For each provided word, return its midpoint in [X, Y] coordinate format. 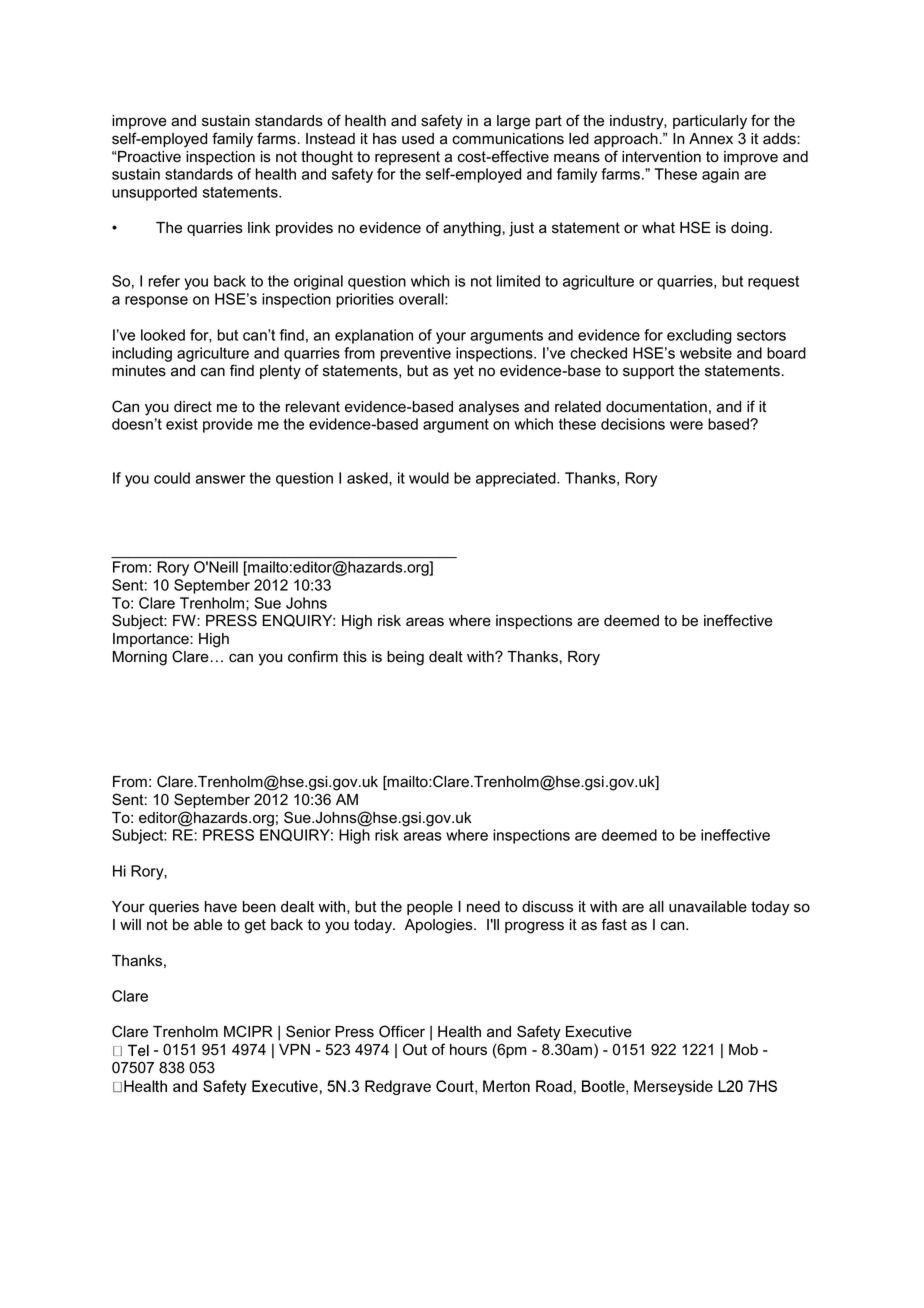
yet [464, 372]
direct [193, 407]
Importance [152, 640]
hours [468, 1050]
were [686, 425]
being [405, 658]
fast [614, 924]
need [483, 907]
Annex [711, 139]
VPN [294, 1049]
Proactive [148, 157]
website [706, 353]
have [221, 907]
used [418, 139]
